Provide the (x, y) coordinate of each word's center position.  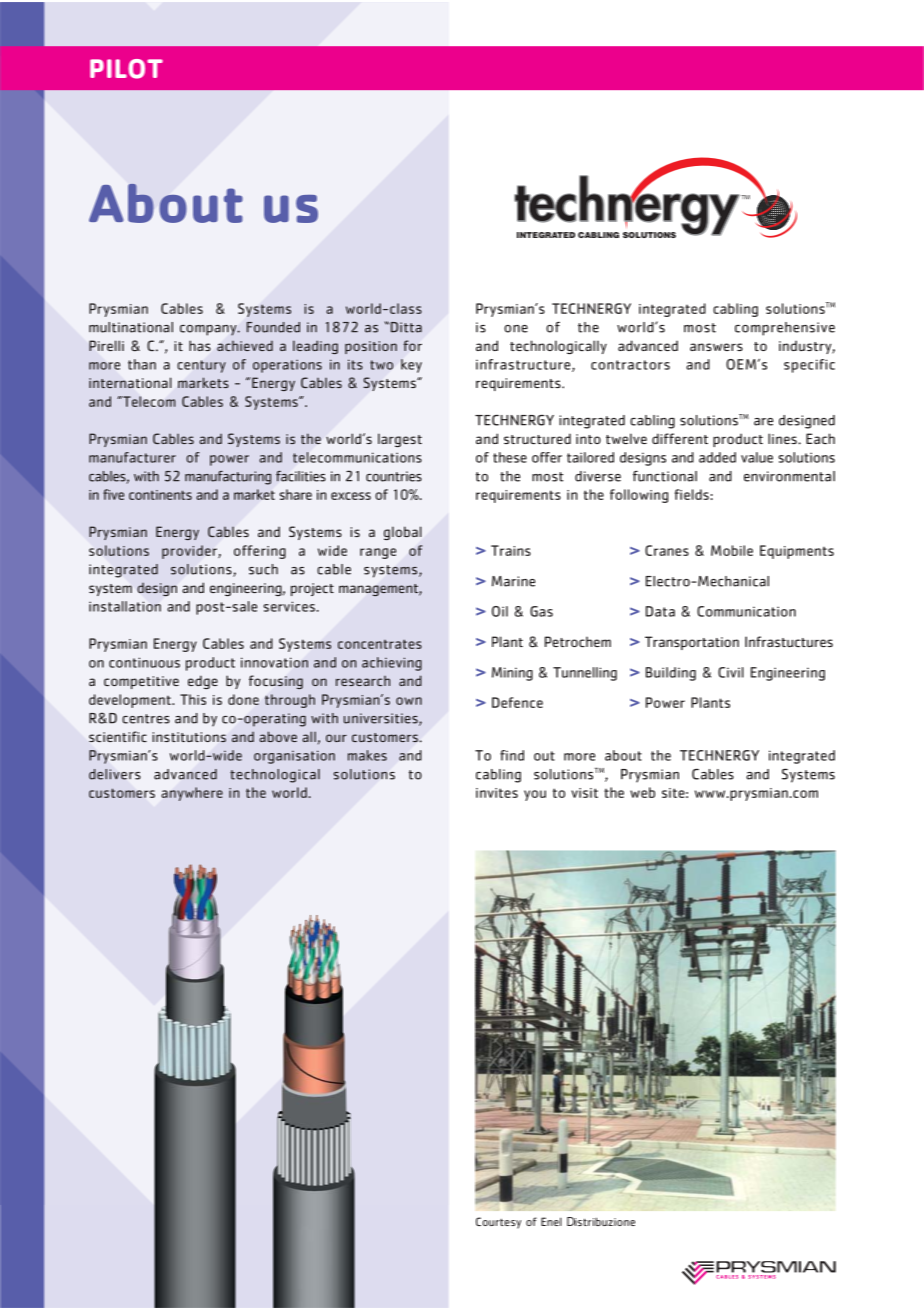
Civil (731, 672)
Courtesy (498, 1223)
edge (203, 682)
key (411, 366)
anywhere (192, 794)
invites (497, 793)
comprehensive (785, 329)
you (535, 795)
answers (716, 347)
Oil (500, 611)
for (412, 345)
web (642, 792)
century (201, 366)
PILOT (126, 69)
